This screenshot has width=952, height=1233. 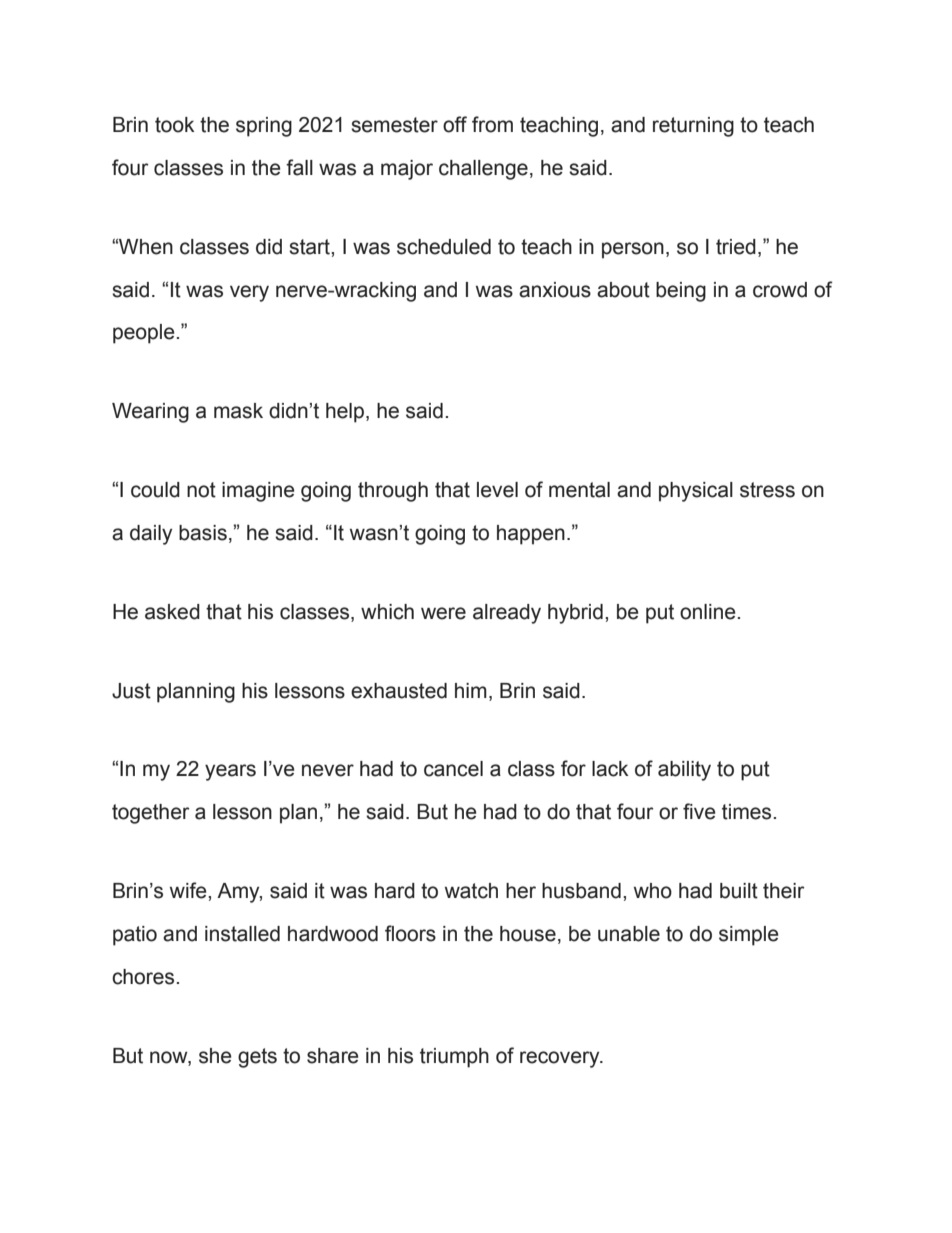 What do you see at coordinates (238, 411) in the screenshot?
I see `mask` at bounding box center [238, 411].
